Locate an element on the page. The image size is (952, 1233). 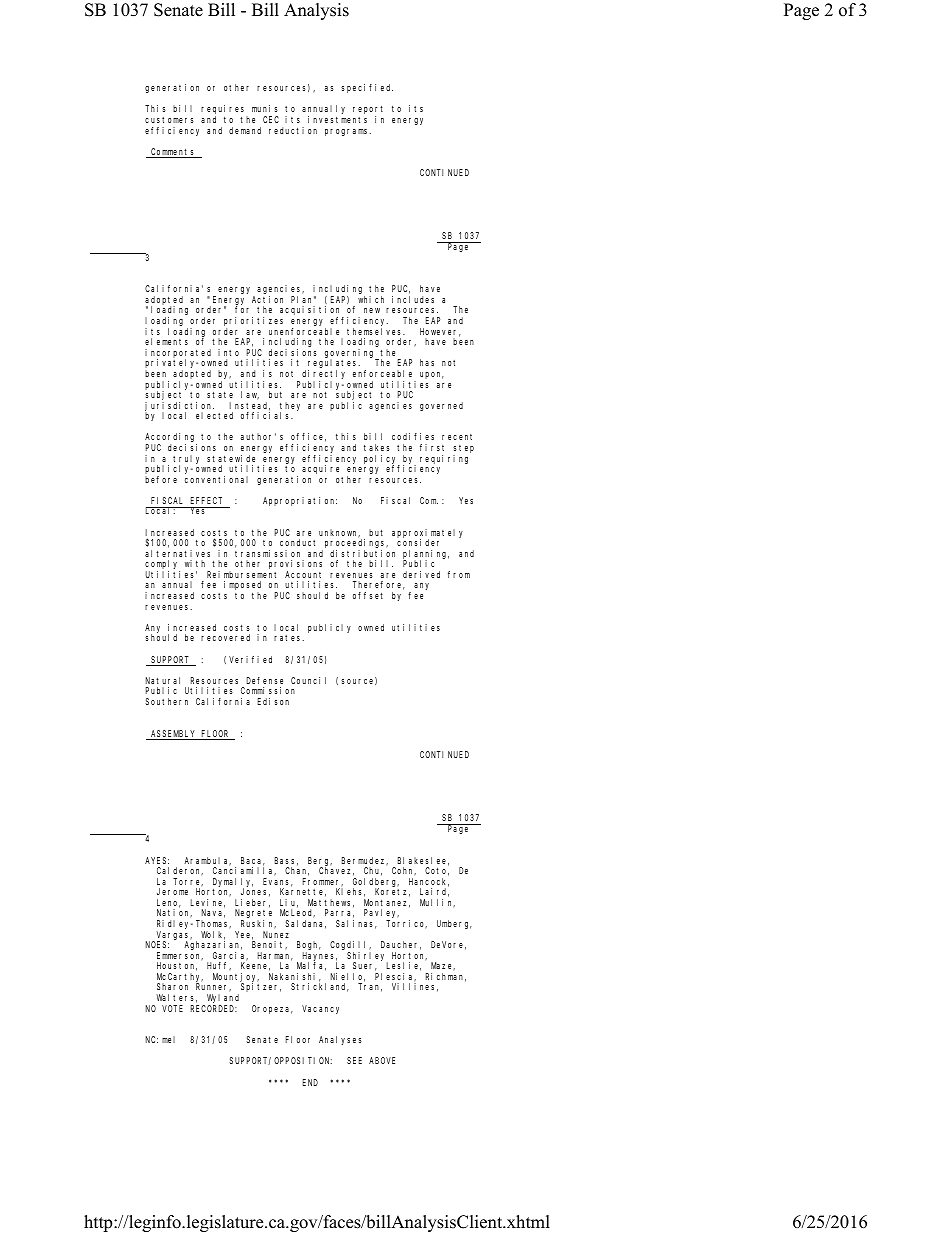
provisions is located at coordinates (295, 566).
